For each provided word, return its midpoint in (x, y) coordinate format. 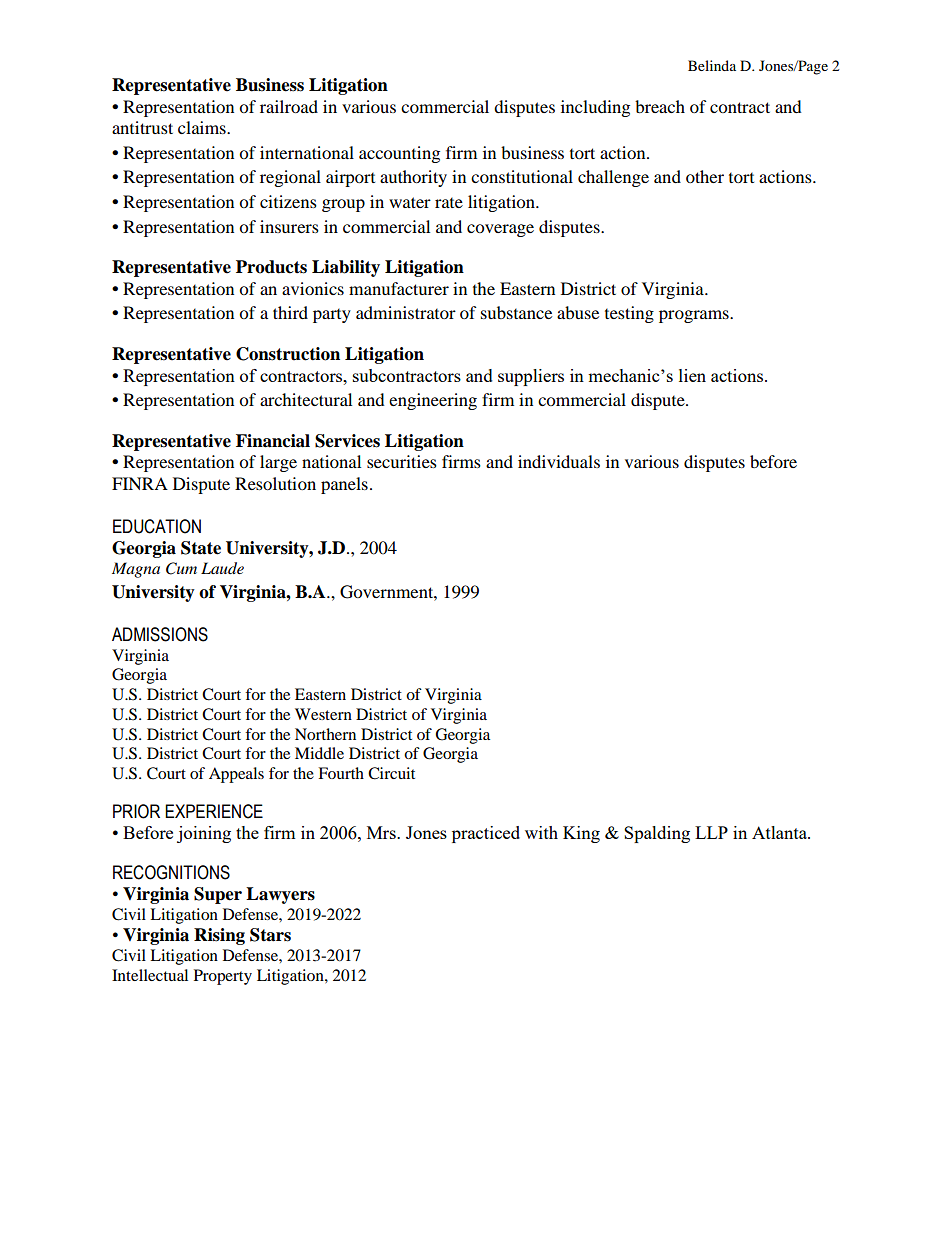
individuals (559, 461)
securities (402, 461)
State (201, 548)
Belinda (712, 65)
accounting (399, 154)
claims (203, 127)
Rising (219, 936)
